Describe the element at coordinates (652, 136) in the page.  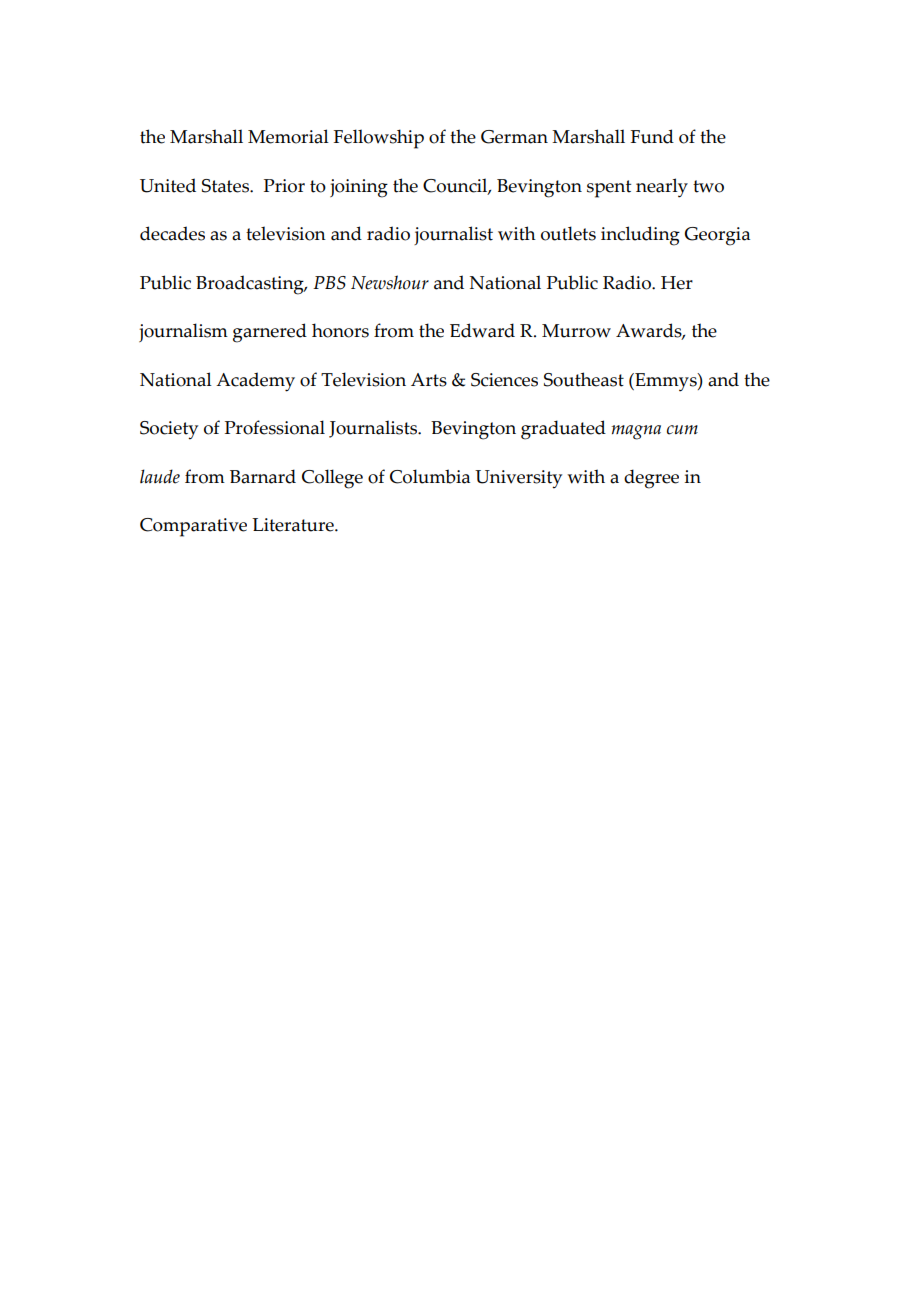
I see `Fund` at that location.
